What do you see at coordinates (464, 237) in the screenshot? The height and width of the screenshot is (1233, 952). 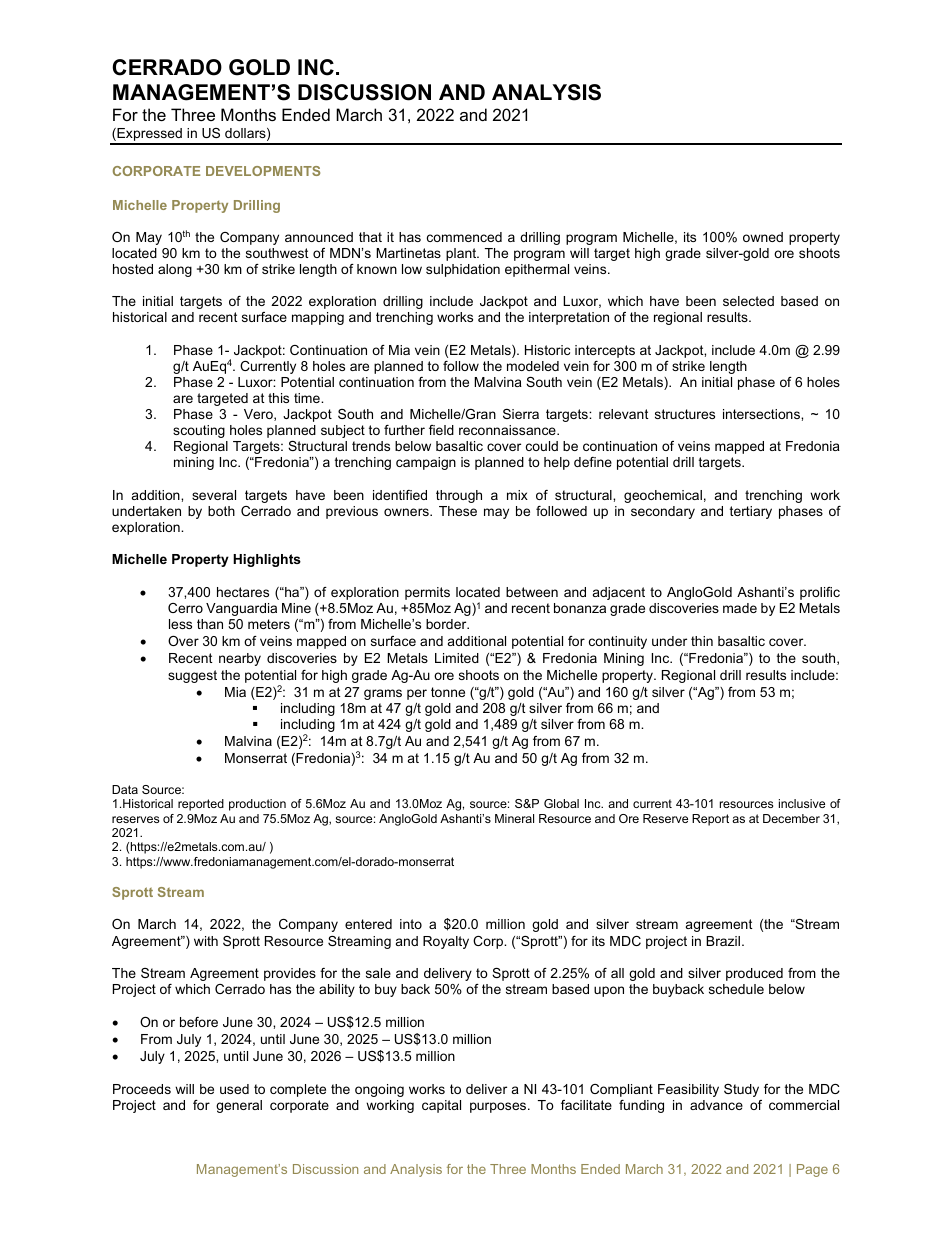 I see `commenced` at bounding box center [464, 237].
